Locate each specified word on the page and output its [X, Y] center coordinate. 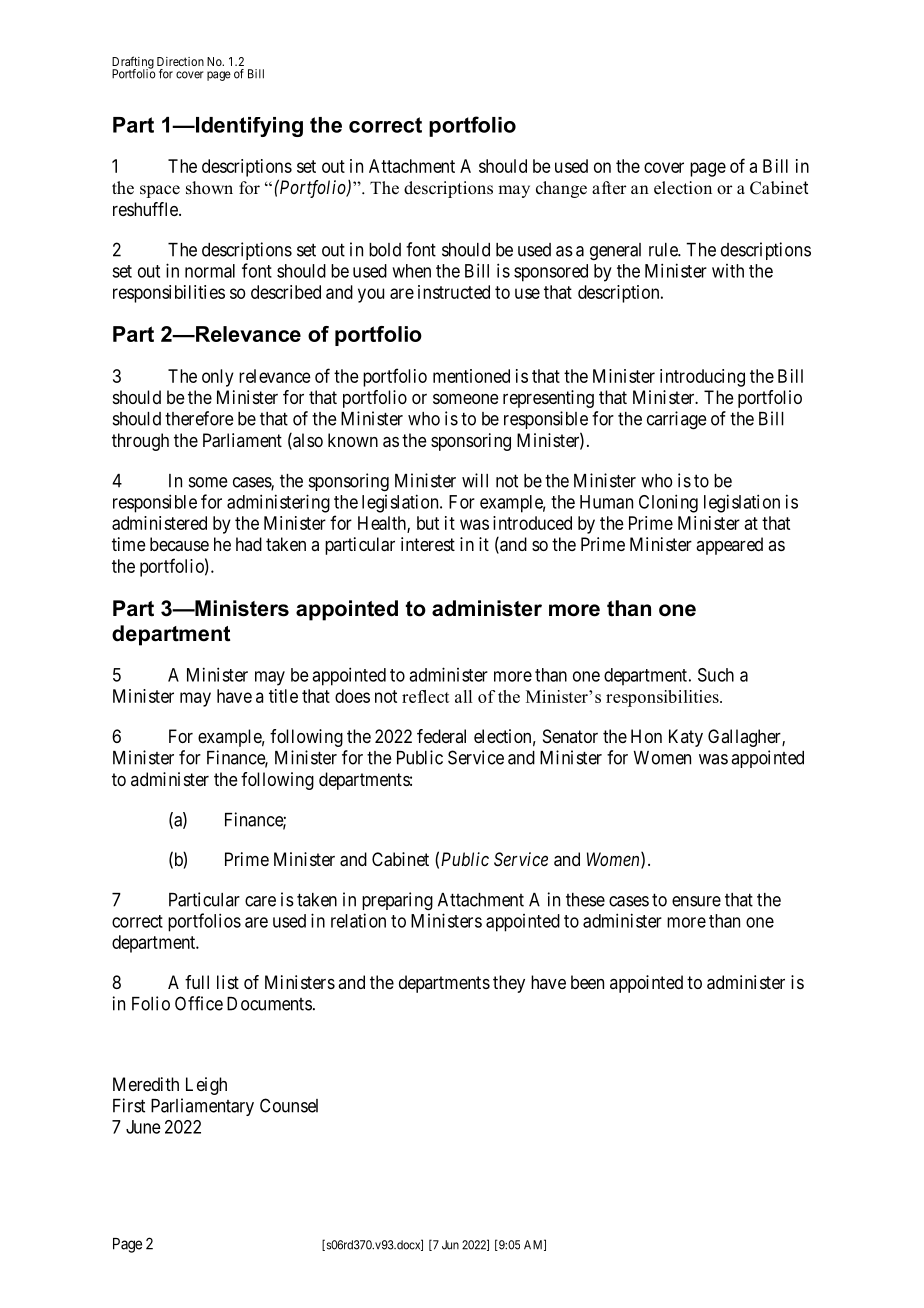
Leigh [206, 1086]
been [587, 982]
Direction [180, 61]
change [561, 189]
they [509, 984]
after [609, 188]
